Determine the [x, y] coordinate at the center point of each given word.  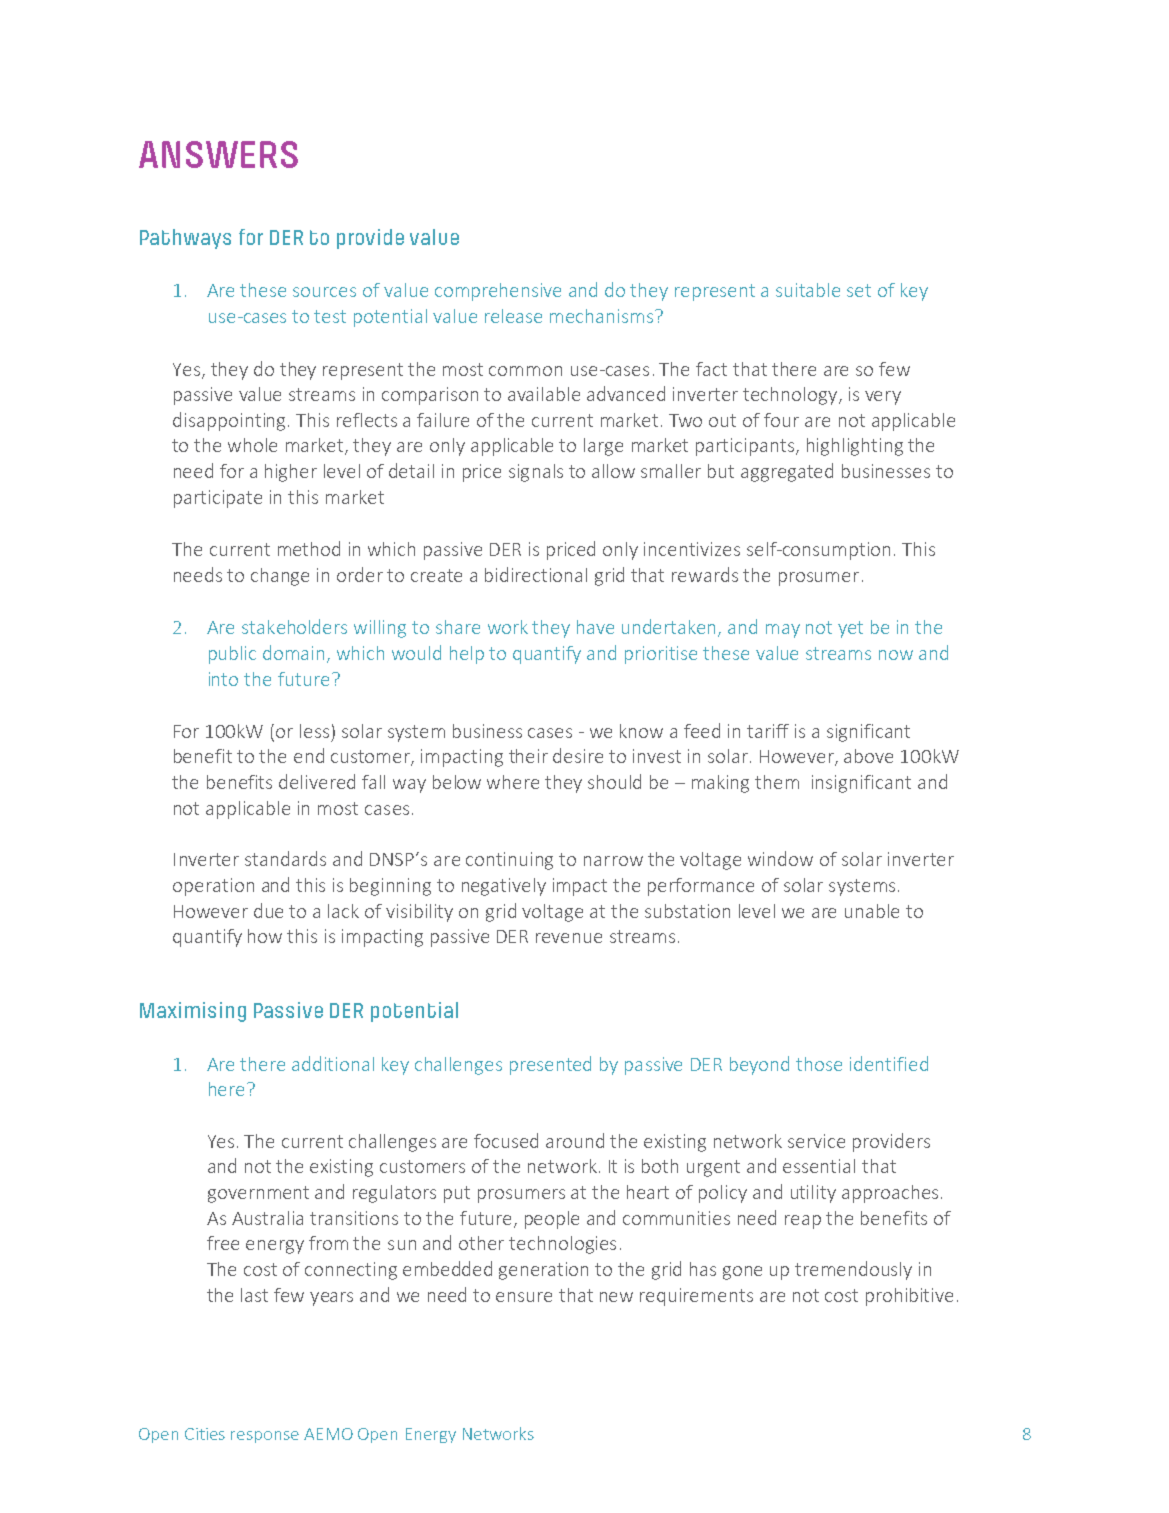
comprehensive [498, 292]
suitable [808, 290]
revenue [569, 938]
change [280, 577]
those [819, 1064]
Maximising [193, 1012]
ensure [524, 1297]
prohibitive [909, 1297]
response [265, 1437]
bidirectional [536, 574]
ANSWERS [218, 154]
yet [850, 629]
